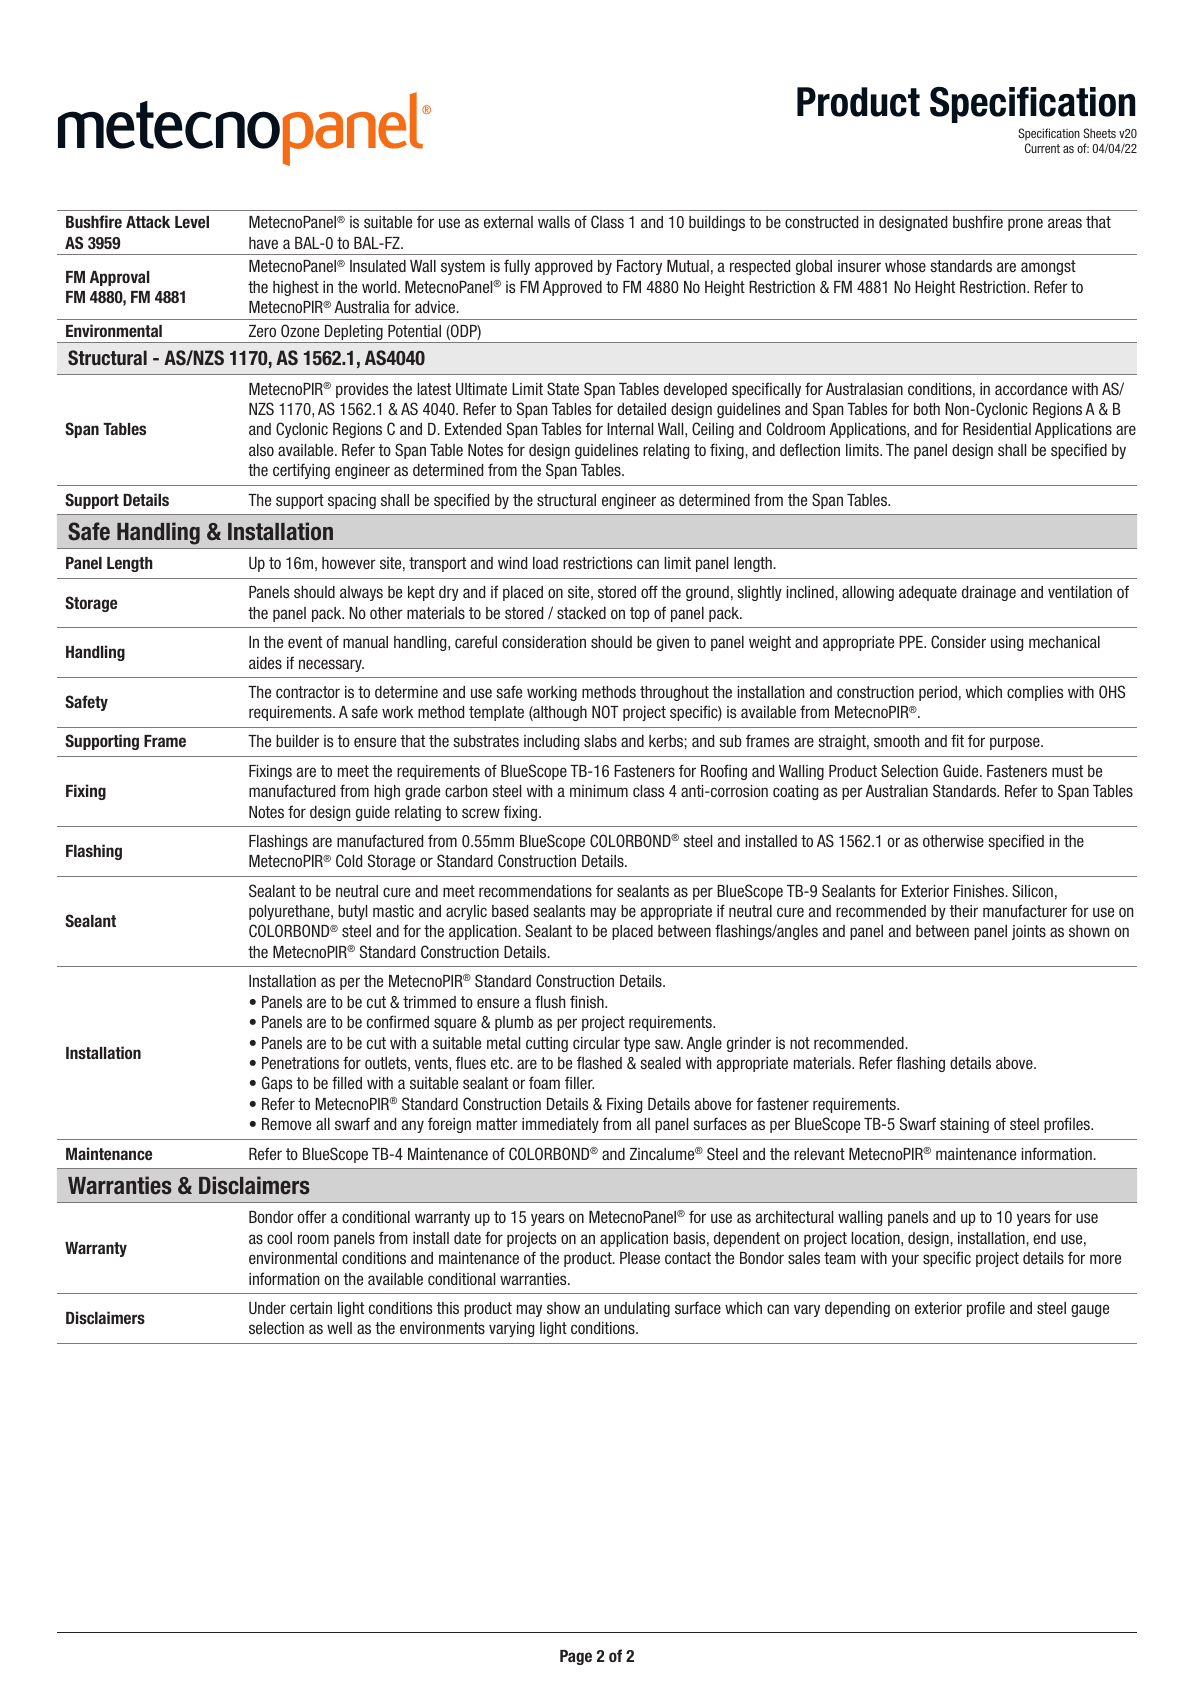 This screenshot has width=1194, height=1689. What do you see at coordinates (192, 222) in the screenshot?
I see `Level` at bounding box center [192, 222].
